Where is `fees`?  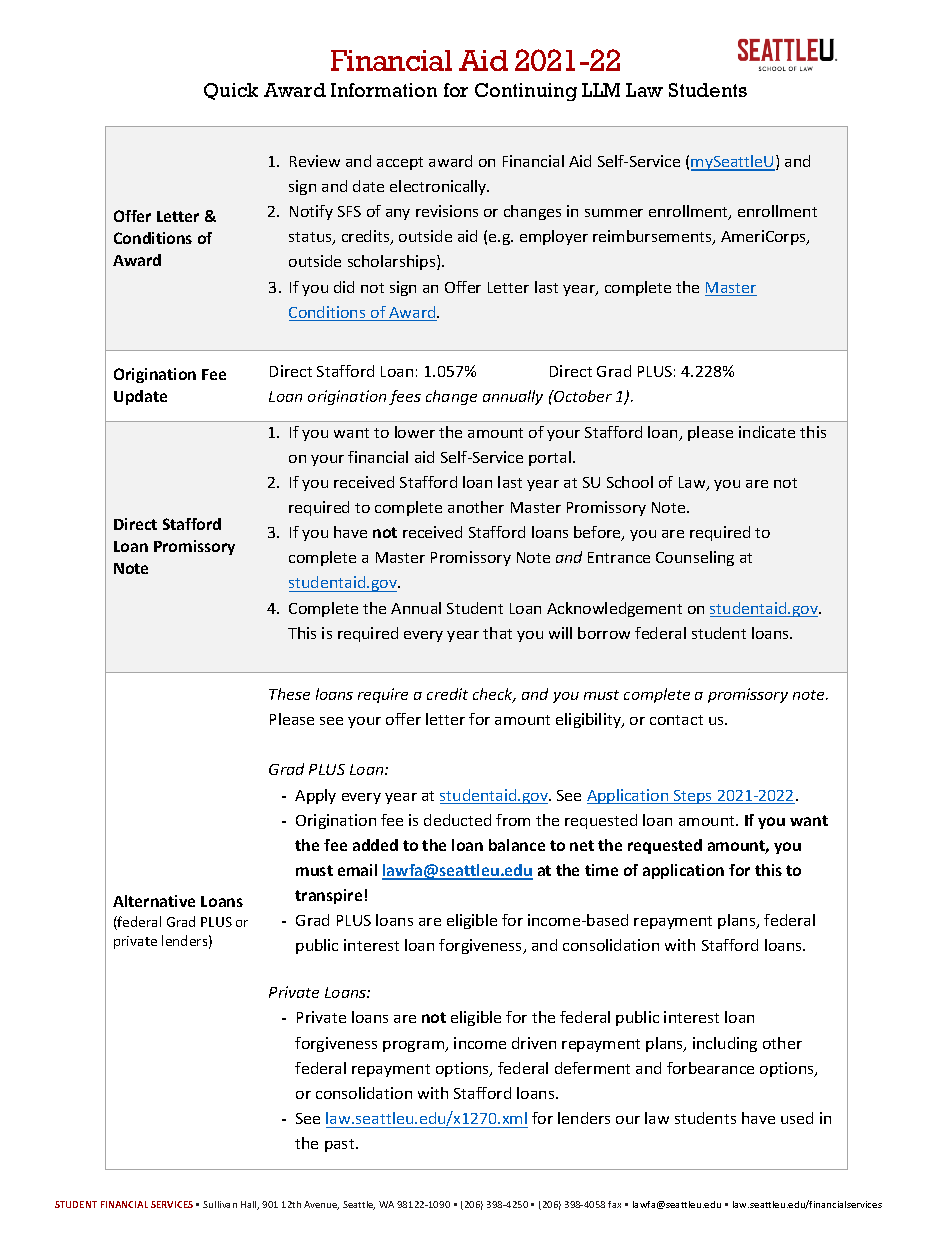 fees is located at coordinates (405, 397).
